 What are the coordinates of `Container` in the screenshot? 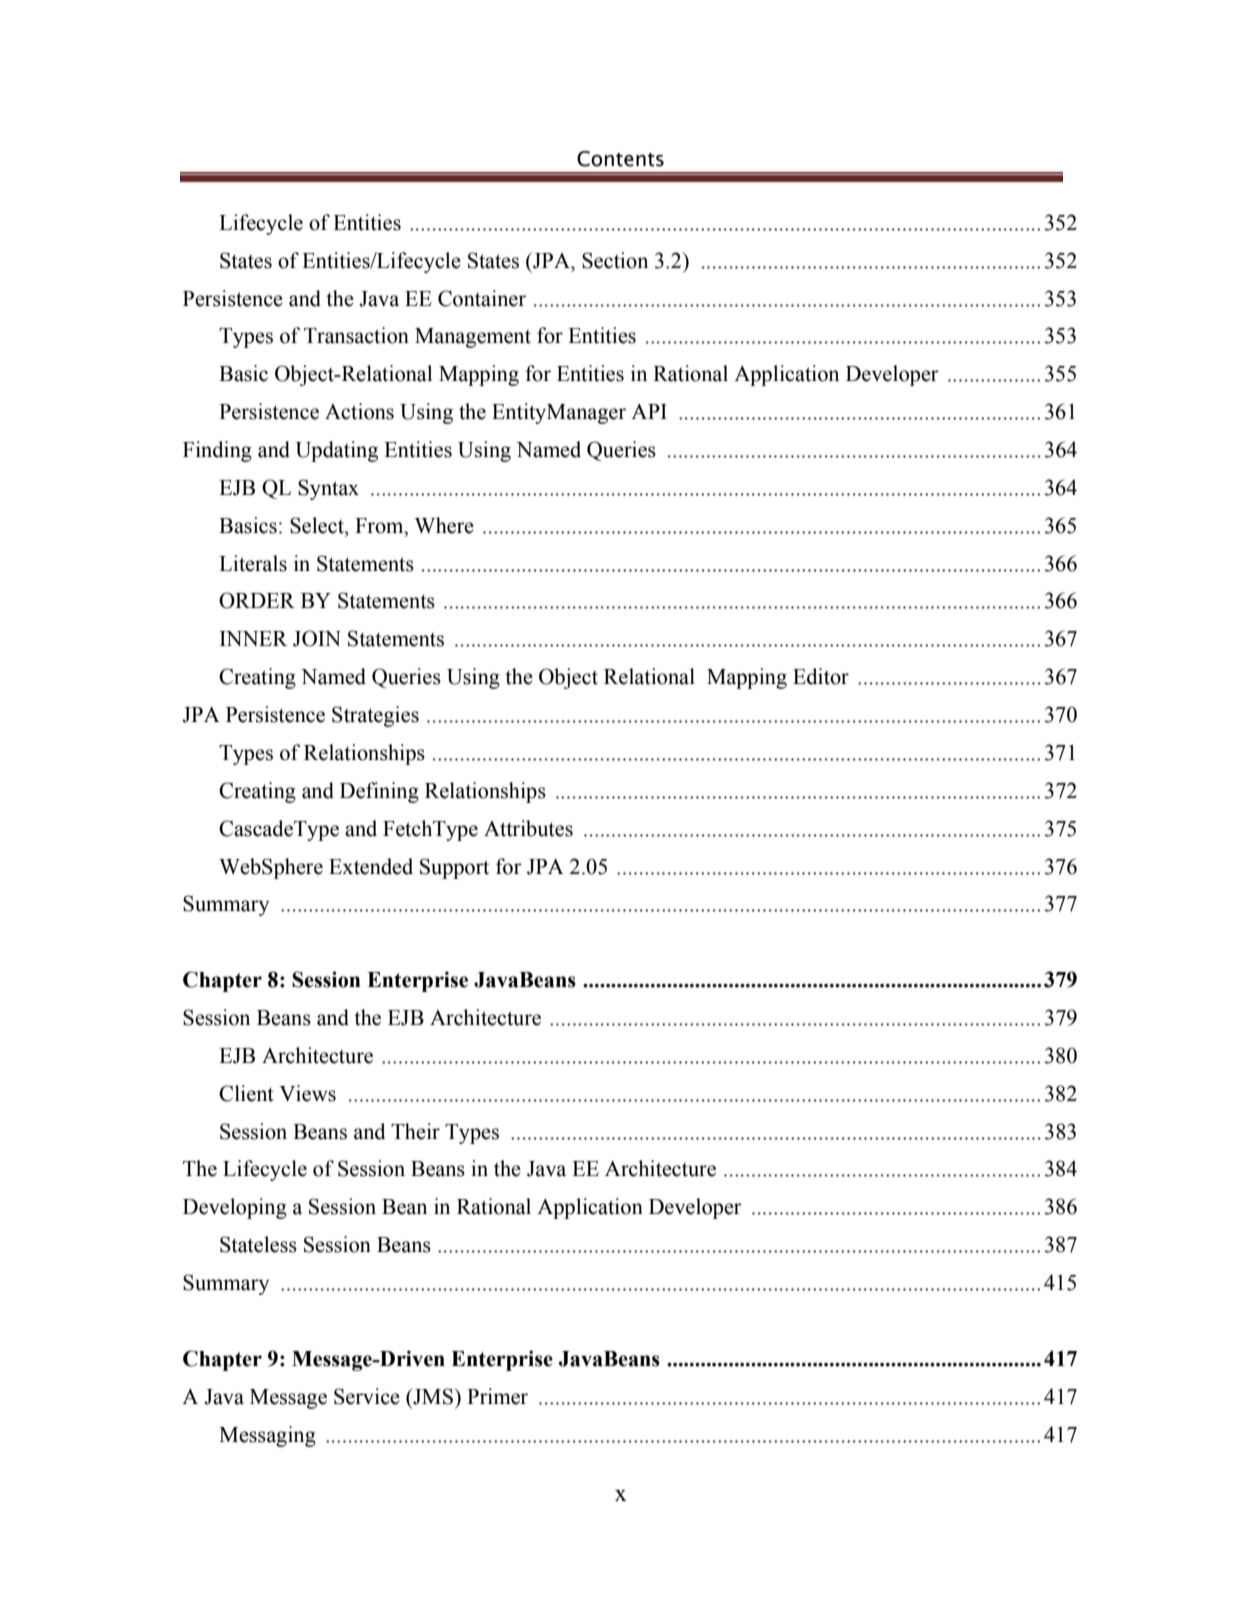 It's located at (482, 298).
